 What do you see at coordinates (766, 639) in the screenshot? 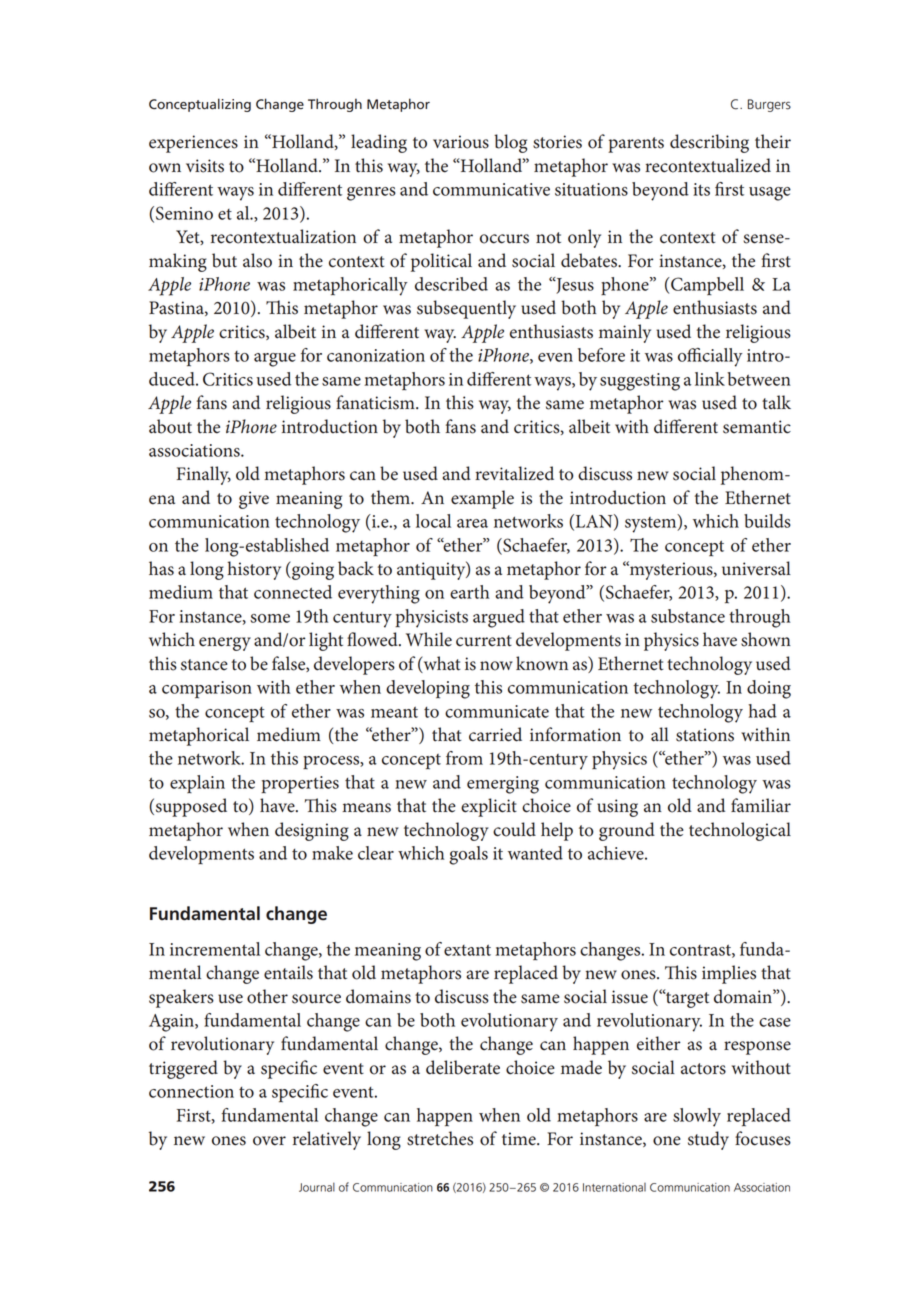
I see `shown` at bounding box center [766, 639].
